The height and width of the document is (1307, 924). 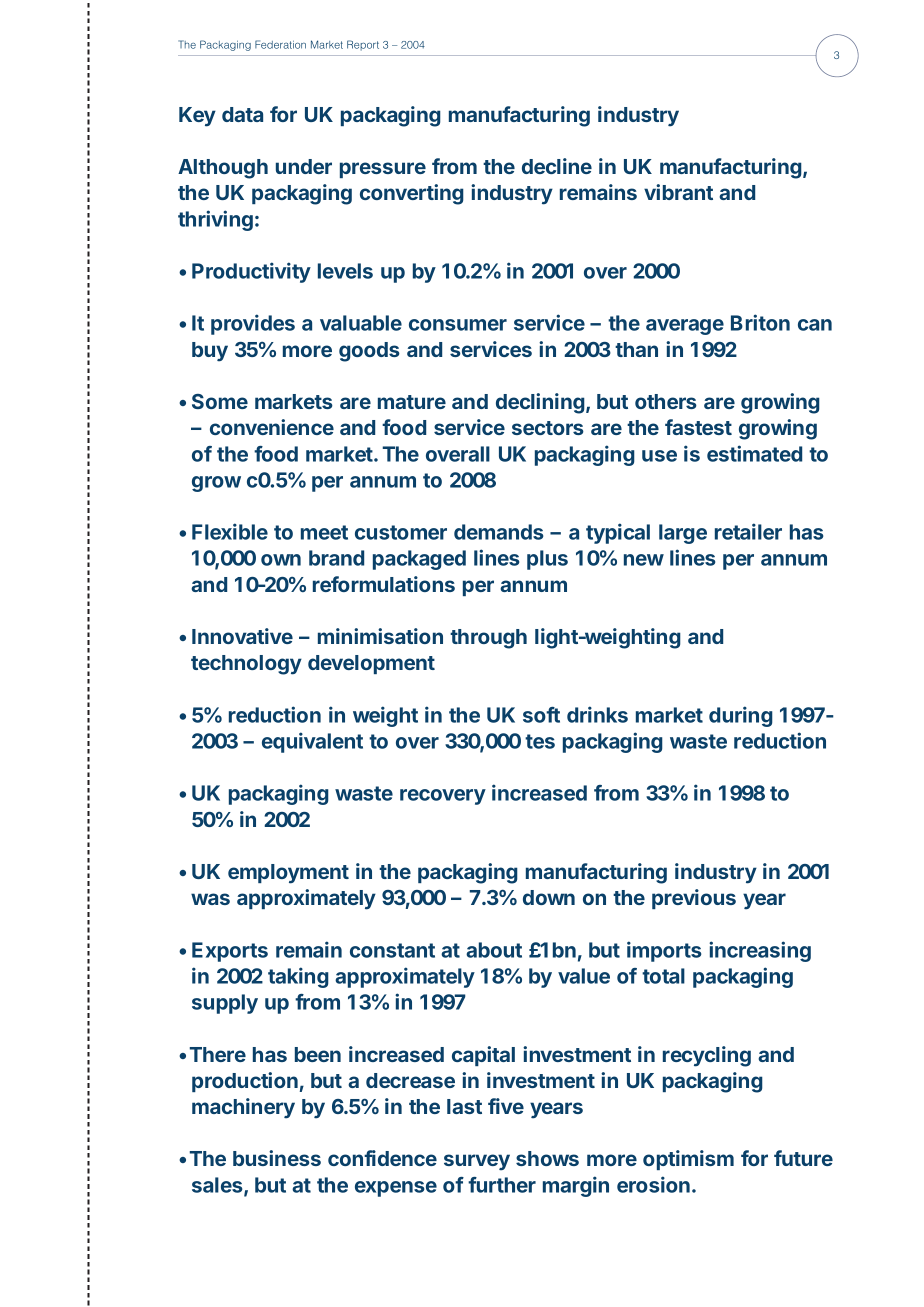 What do you see at coordinates (678, 192) in the document?
I see `vibrant` at bounding box center [678, 192].
